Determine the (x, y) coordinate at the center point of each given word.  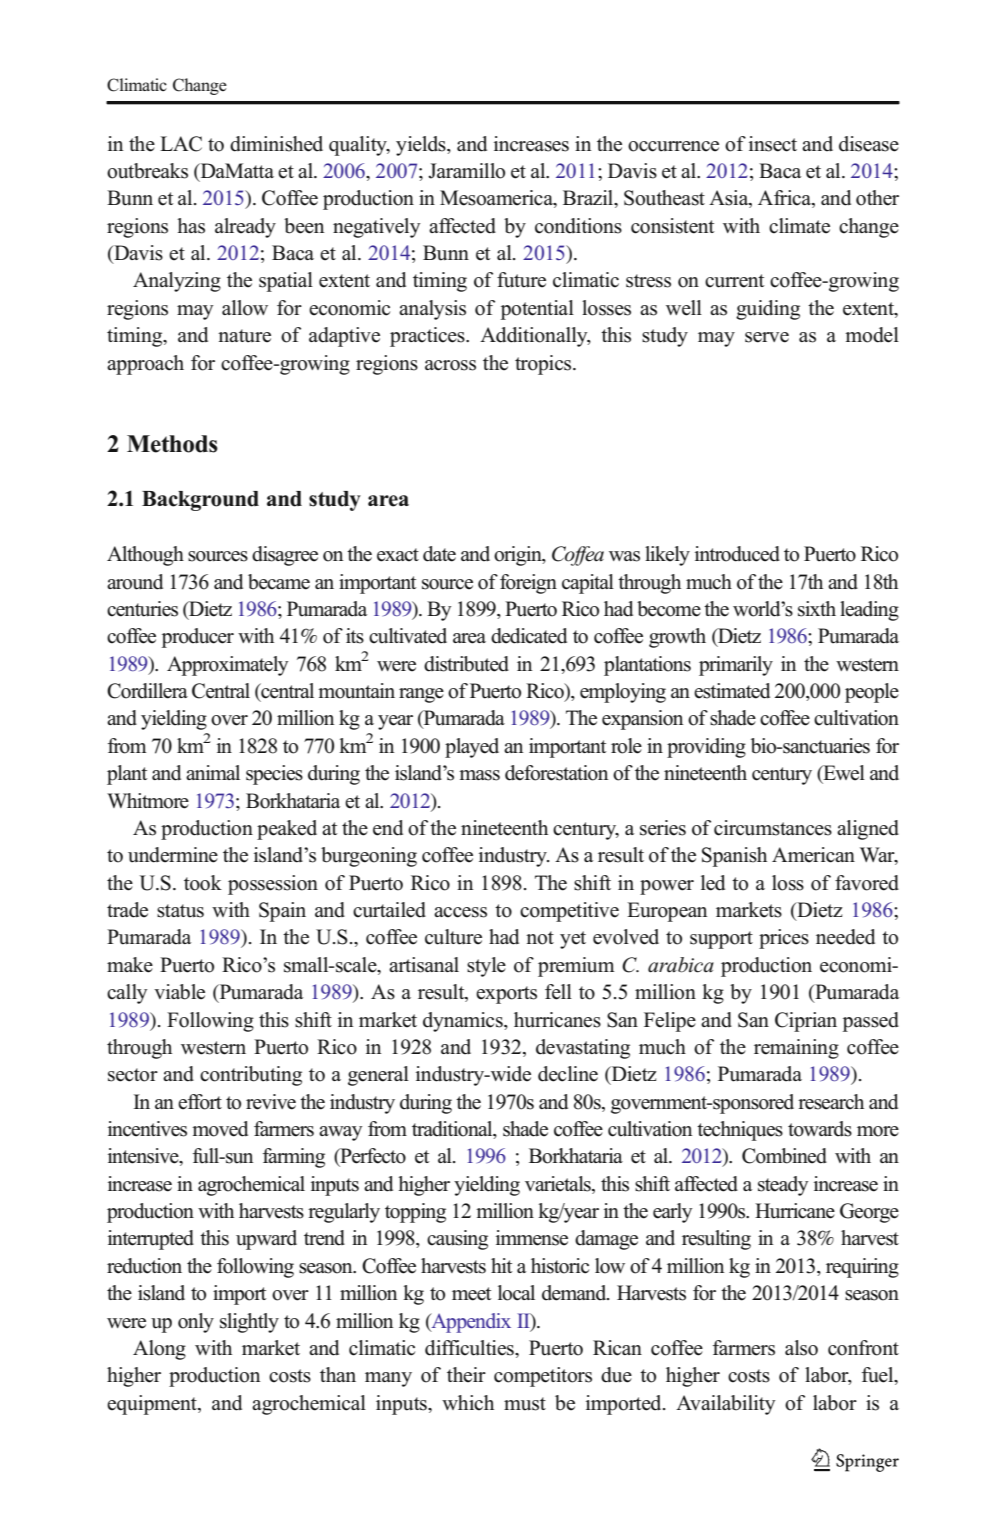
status (180, 911)
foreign (528, 584)
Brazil (589, 199)
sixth (817, 609)
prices (784, 939)
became (279, 582)
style (486, 967)
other (877, 198)
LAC (181, 144)
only (196, 1323)
